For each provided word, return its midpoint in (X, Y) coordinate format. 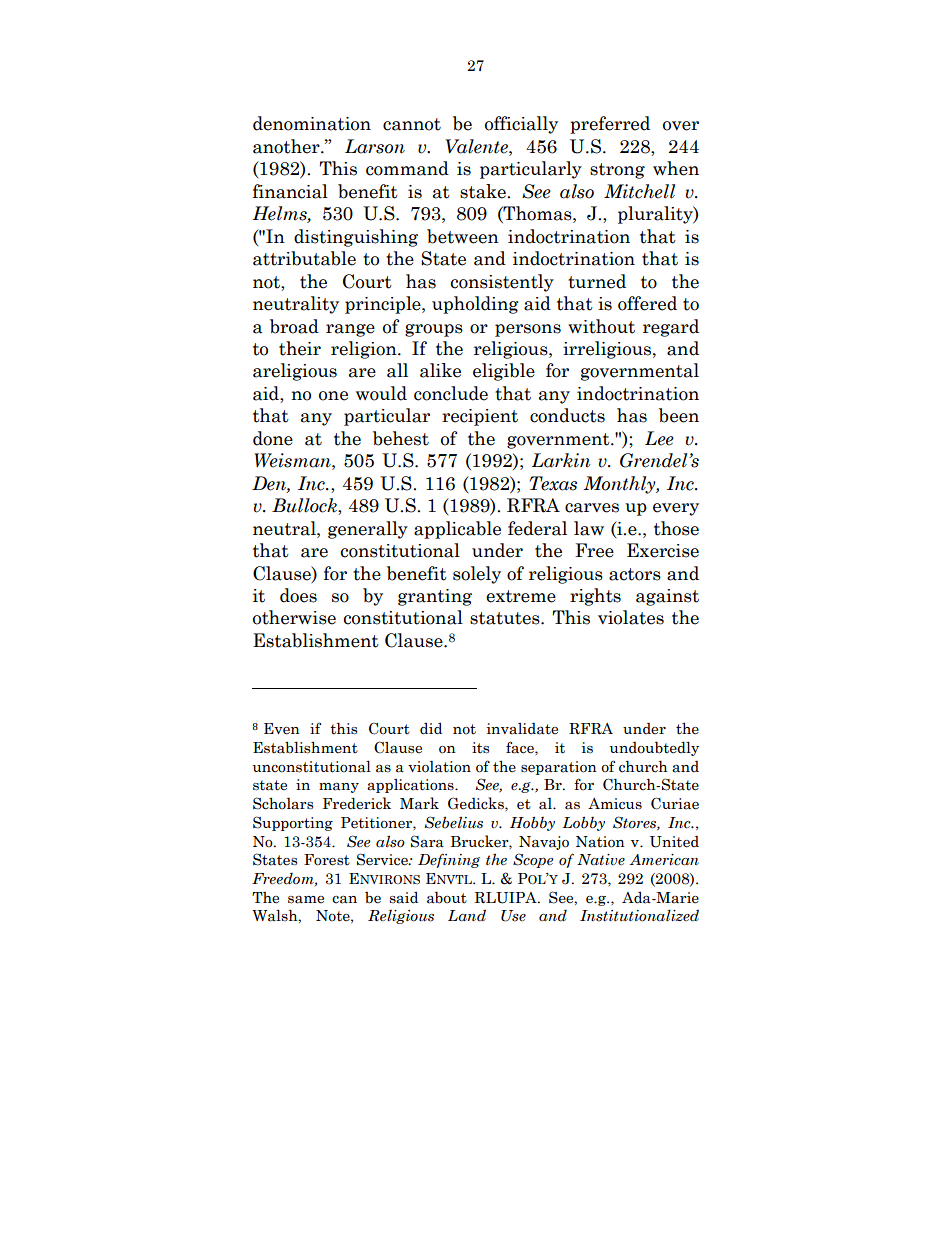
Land (467, 915)
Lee (659, 438)
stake (484, 191)
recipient (480, 417)
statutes (506, 618)
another (287, 146)
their (300, 348)
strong (617, 171)
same (306, 900)
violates (631, 617)
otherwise (294, 617)
